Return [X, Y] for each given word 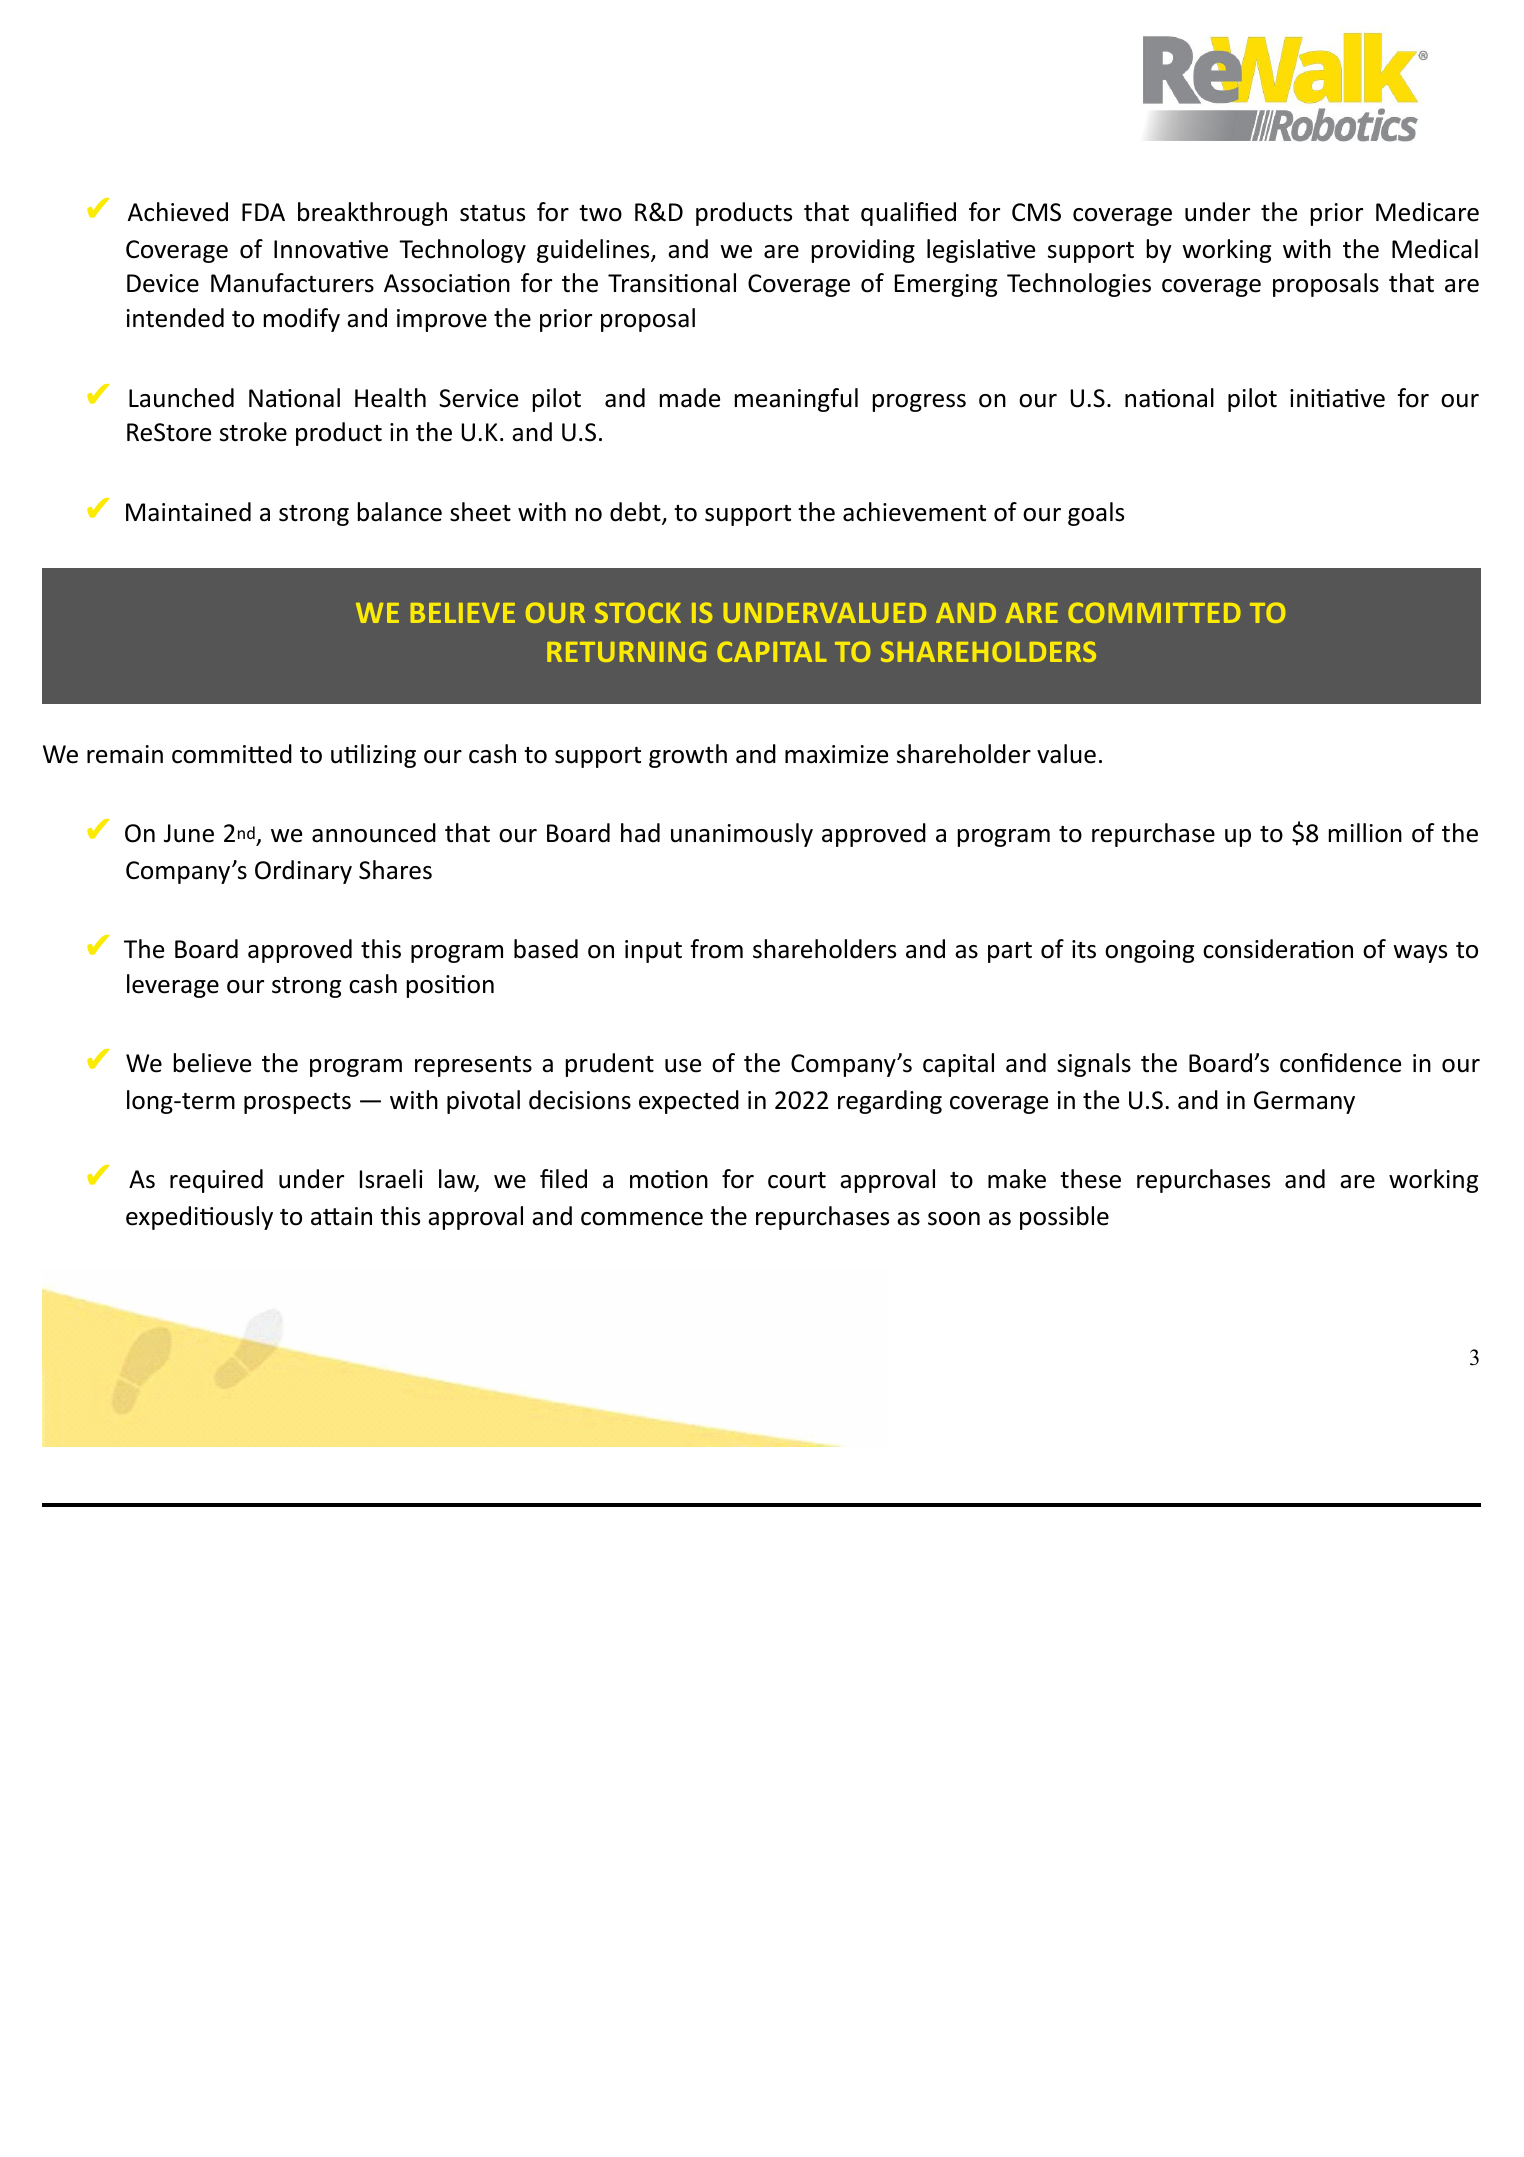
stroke [253, 432]
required [216, 1181]
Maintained [188, 512]
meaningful [796, 400]
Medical [1435, 249]
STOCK [638, 612]
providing [863, 251]
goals [1096, 514]
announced [374, 833]
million [1365, 833]
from [717, 949]
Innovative [331, 249]
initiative [1337, 398]
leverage [173, 986]
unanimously [742, 835]
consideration [1278, 949]
